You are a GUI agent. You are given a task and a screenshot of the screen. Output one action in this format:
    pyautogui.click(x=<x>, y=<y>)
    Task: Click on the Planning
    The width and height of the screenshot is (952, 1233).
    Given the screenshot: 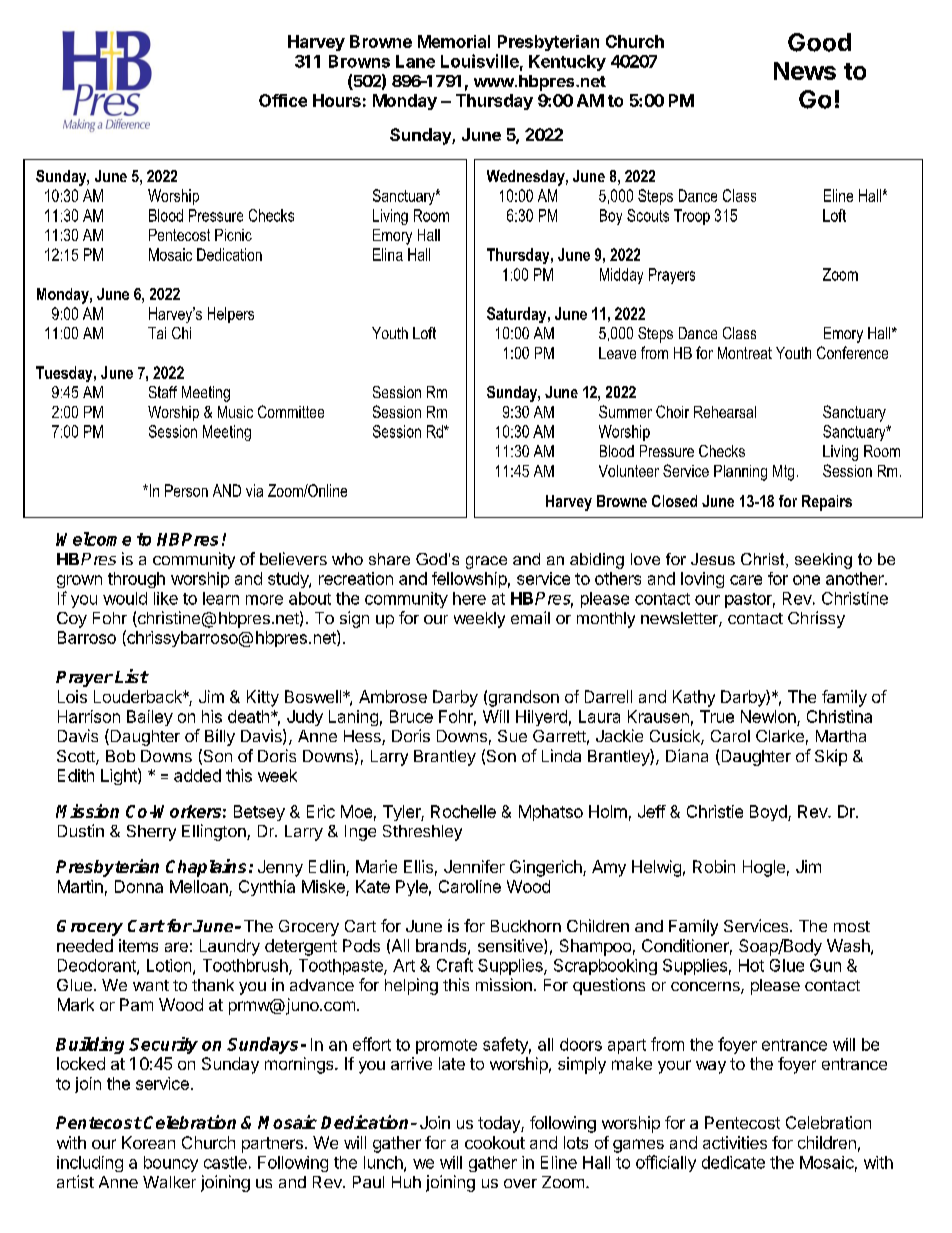 What is the action you would take?
    pyautogui.click(x=740, y=473)
